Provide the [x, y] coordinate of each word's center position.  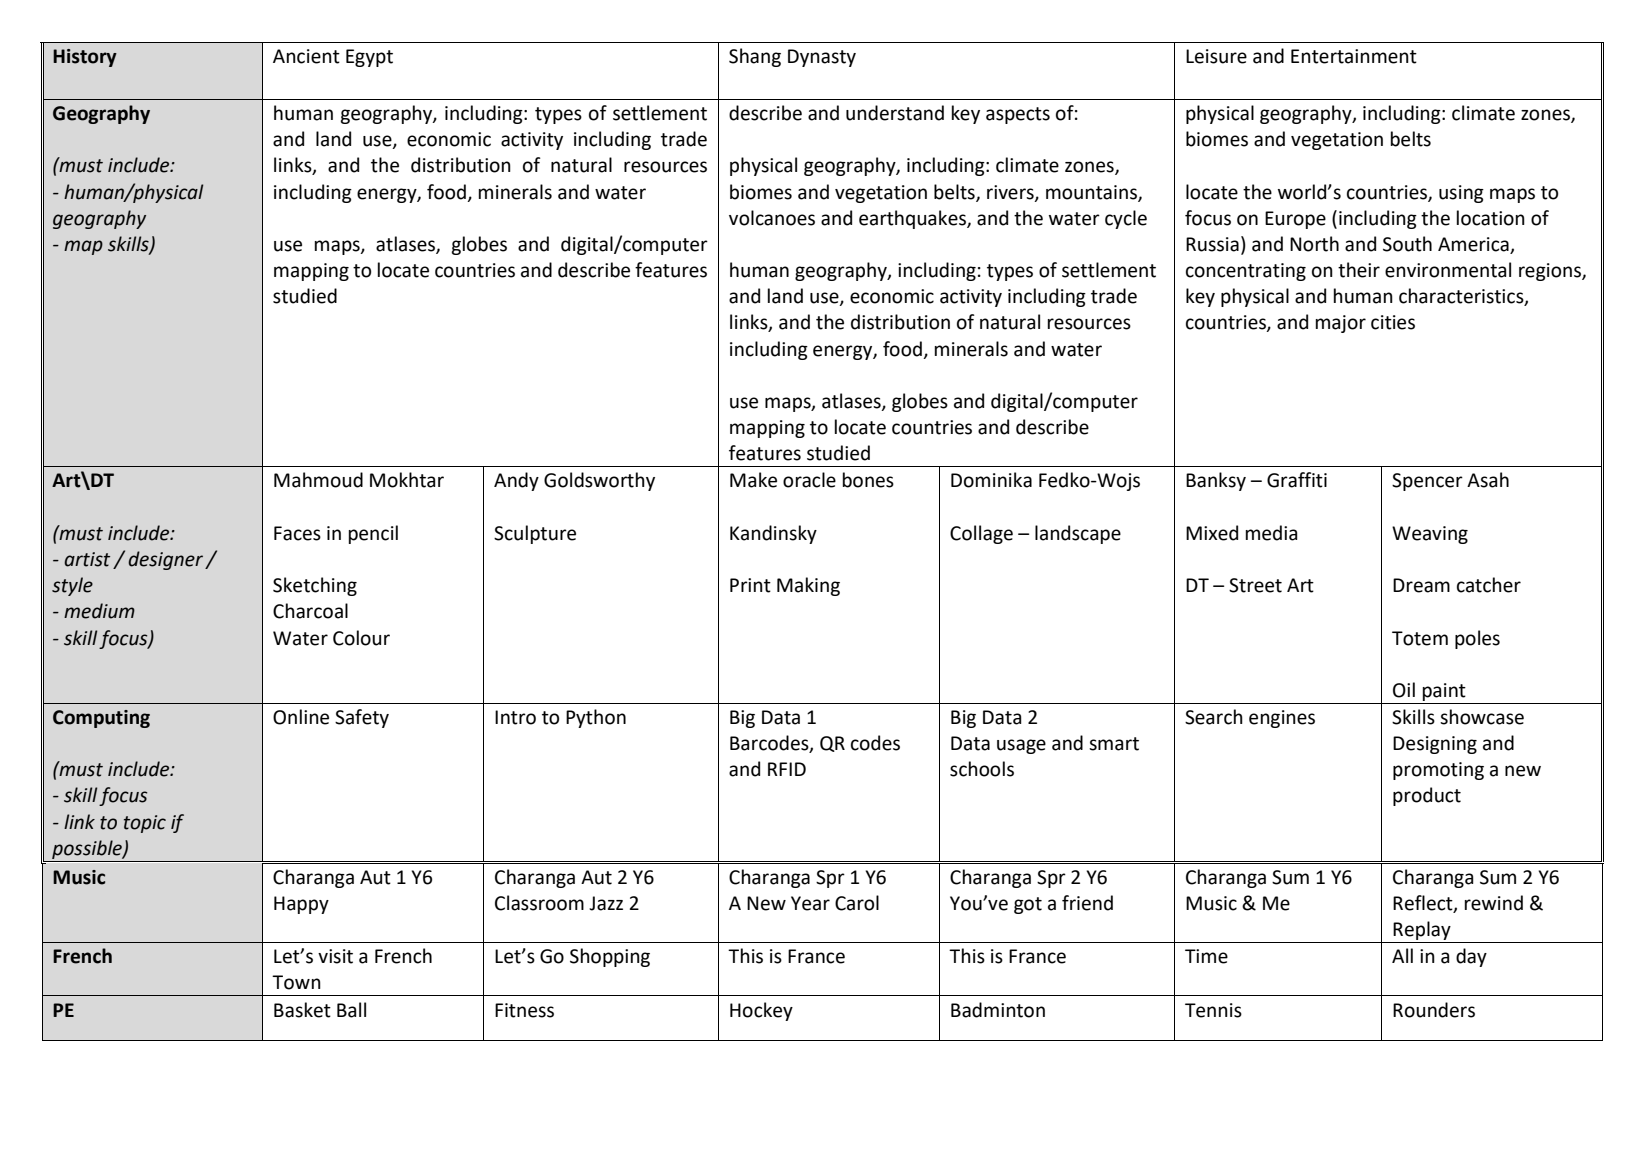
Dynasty [822, 58]
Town [296, 982]
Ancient [306, 56]
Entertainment [1354, 56]
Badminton [998, 1010]
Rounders [1434, 1010]
